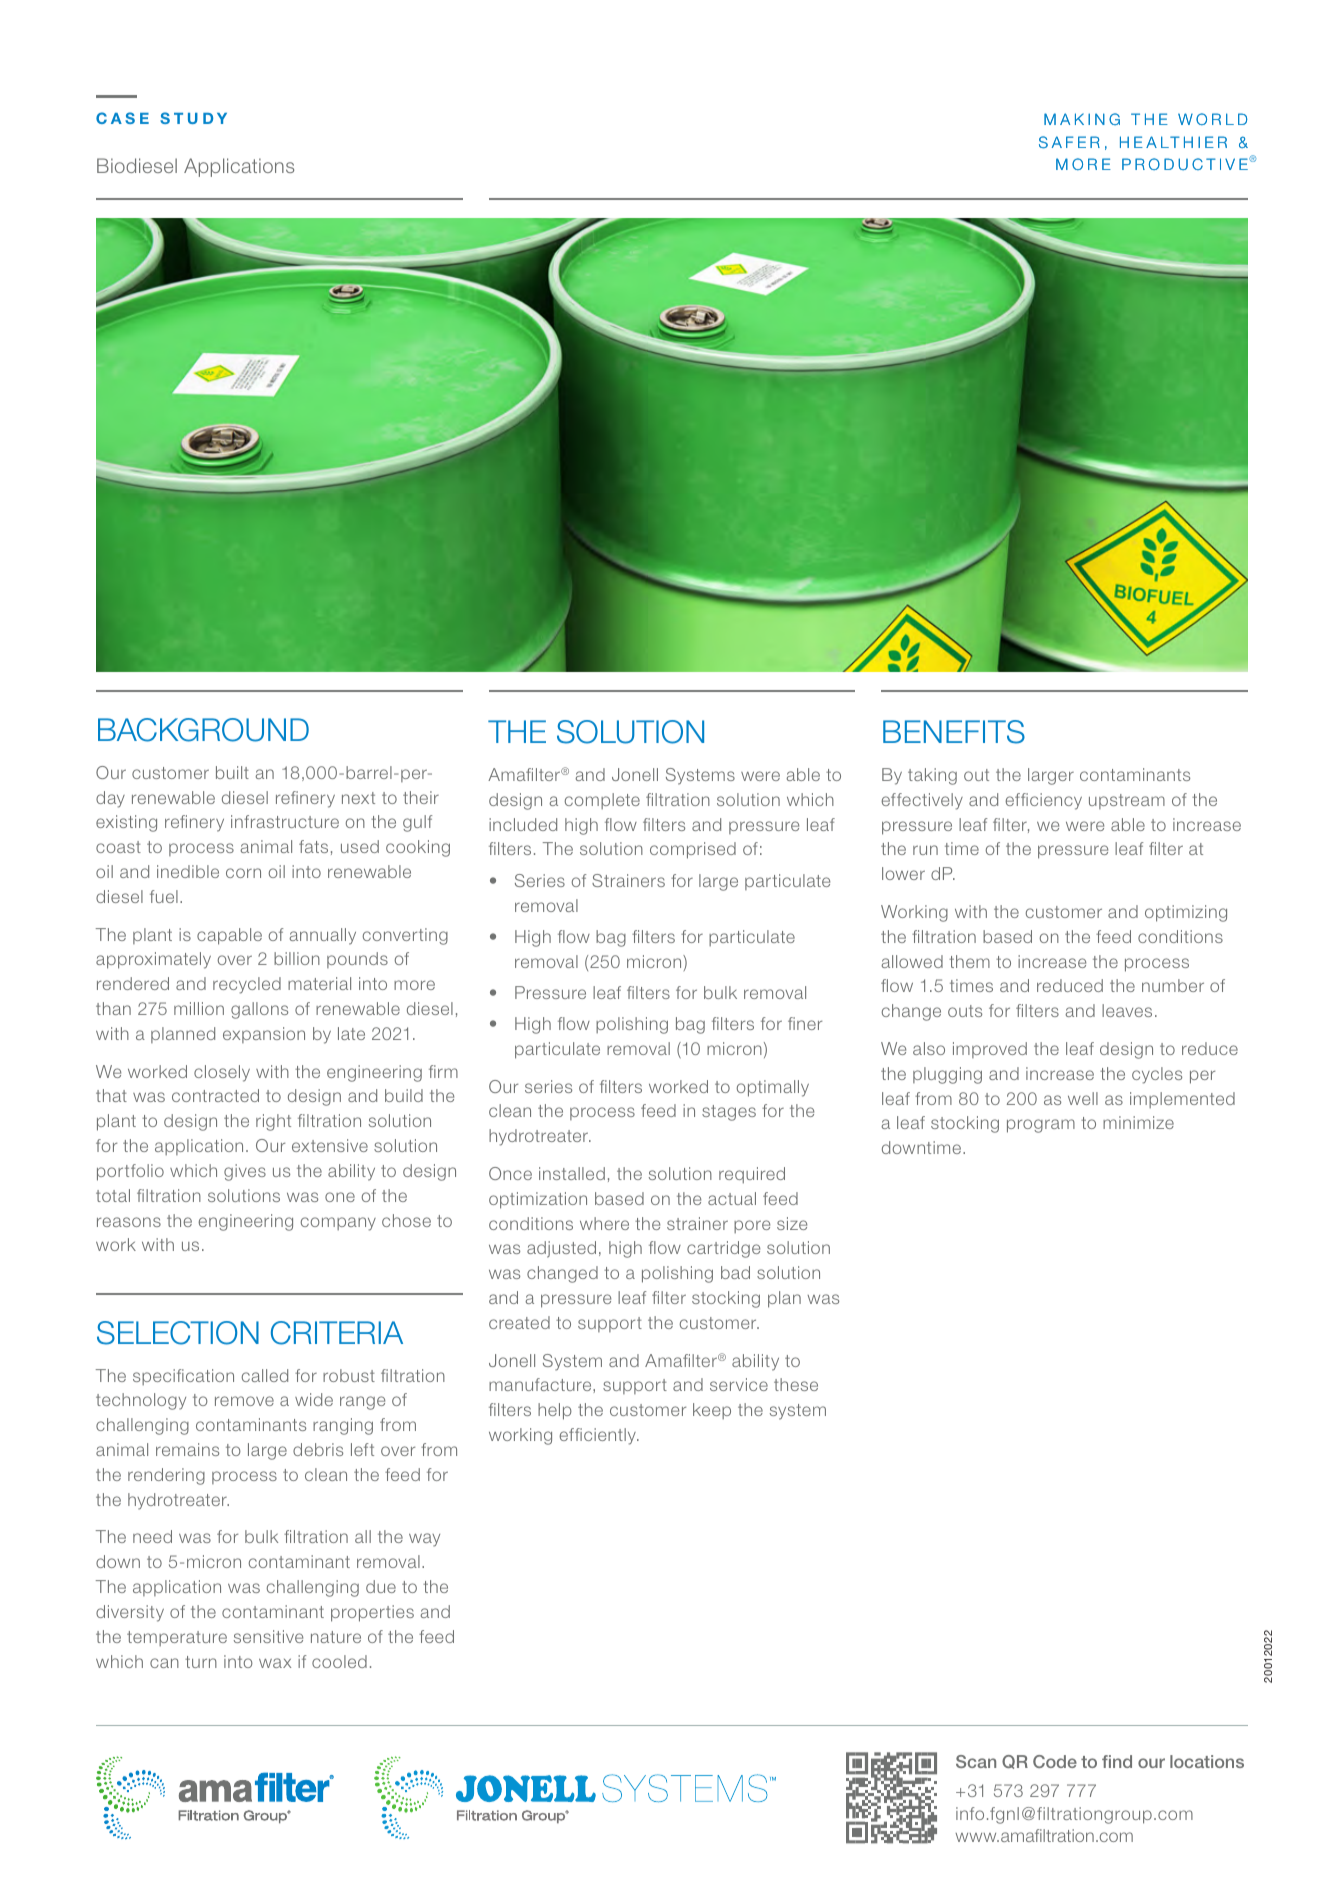 This screenshot has height=1901, width=1344. What do you see at coordinates (932, 776) in the screenshot?
I see `taking` at bounding box center [932, 776].
